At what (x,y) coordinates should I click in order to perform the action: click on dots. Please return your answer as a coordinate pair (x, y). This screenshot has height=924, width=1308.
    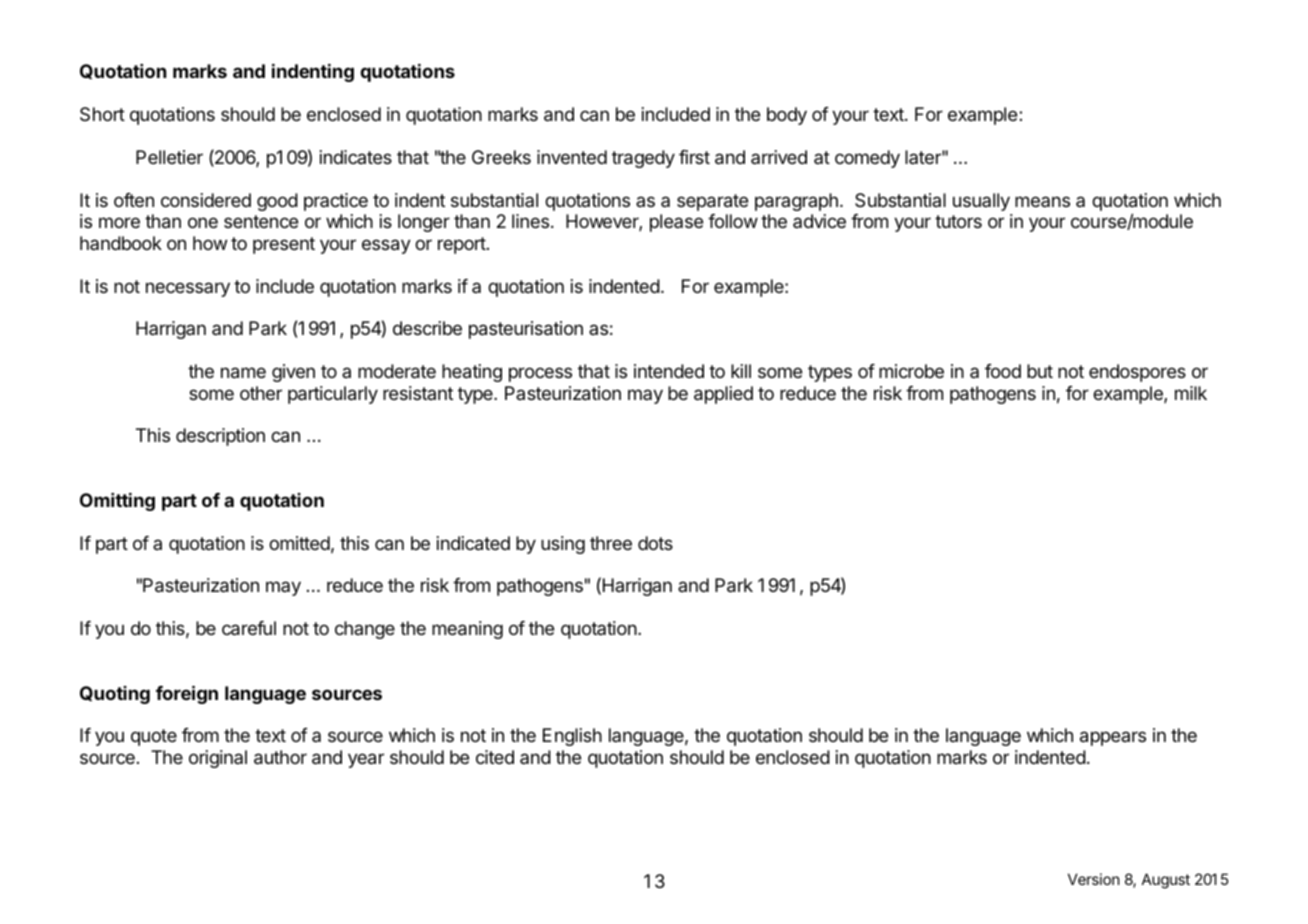
    Looking at the image, I should click on (655, 543).
